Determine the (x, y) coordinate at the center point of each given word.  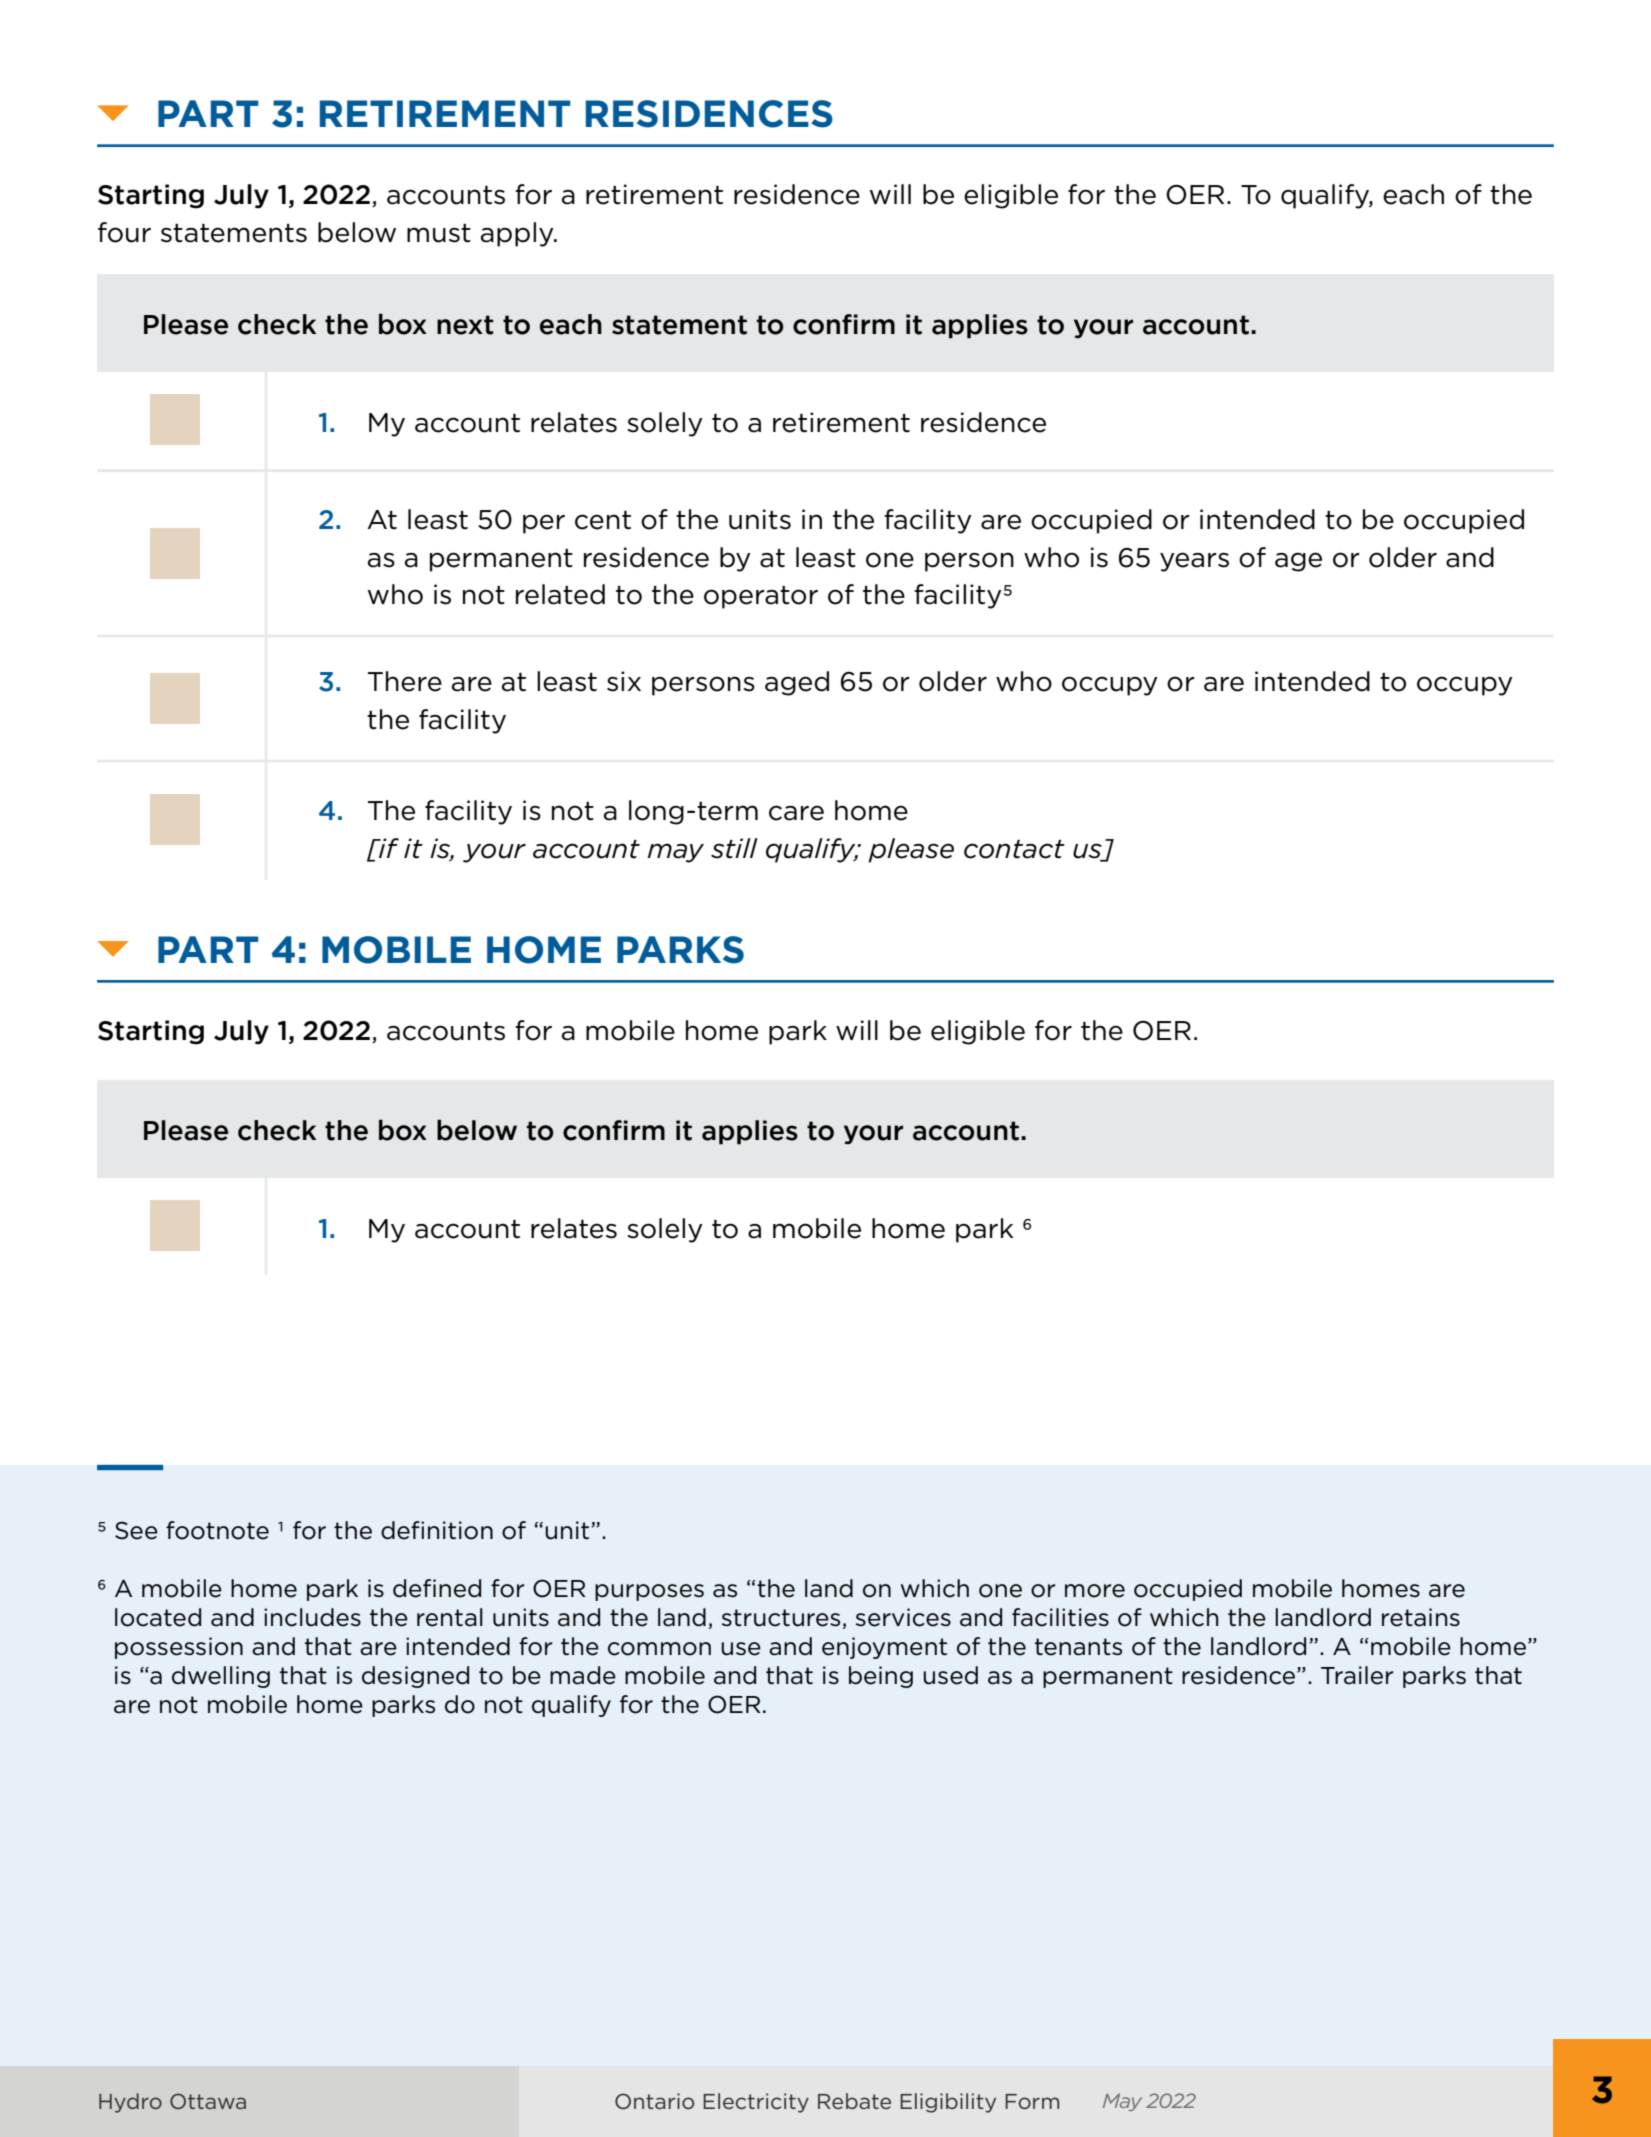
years (1194, 562)
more (1095, 1591)
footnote (217, 1530)
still (734, 848)
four (124, 232)
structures (781, 1618)
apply (518, 234)
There (405, 681)
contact (1014, 849)
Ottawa (208, 2101)
